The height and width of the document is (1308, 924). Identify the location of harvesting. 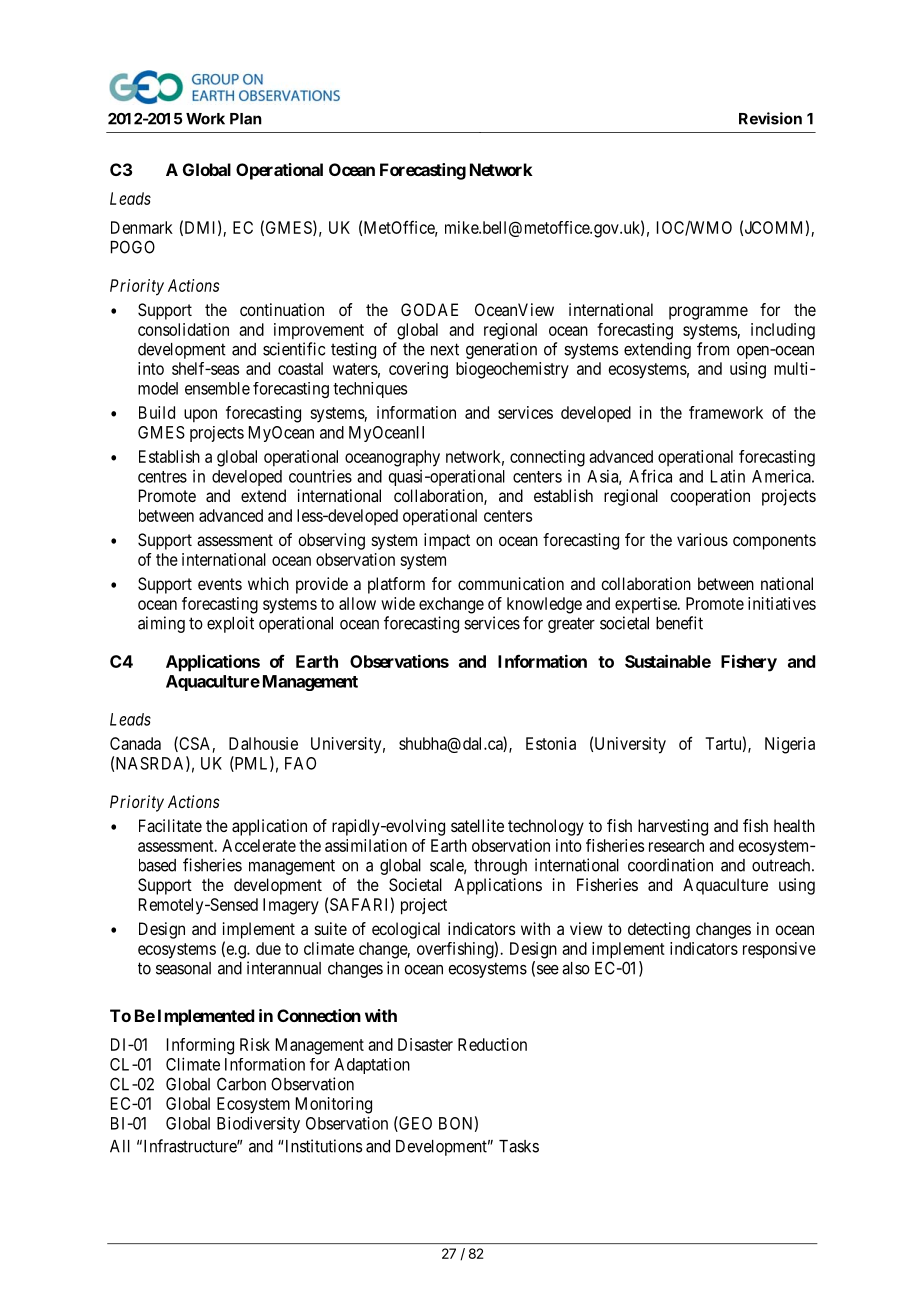
(673, 827).
